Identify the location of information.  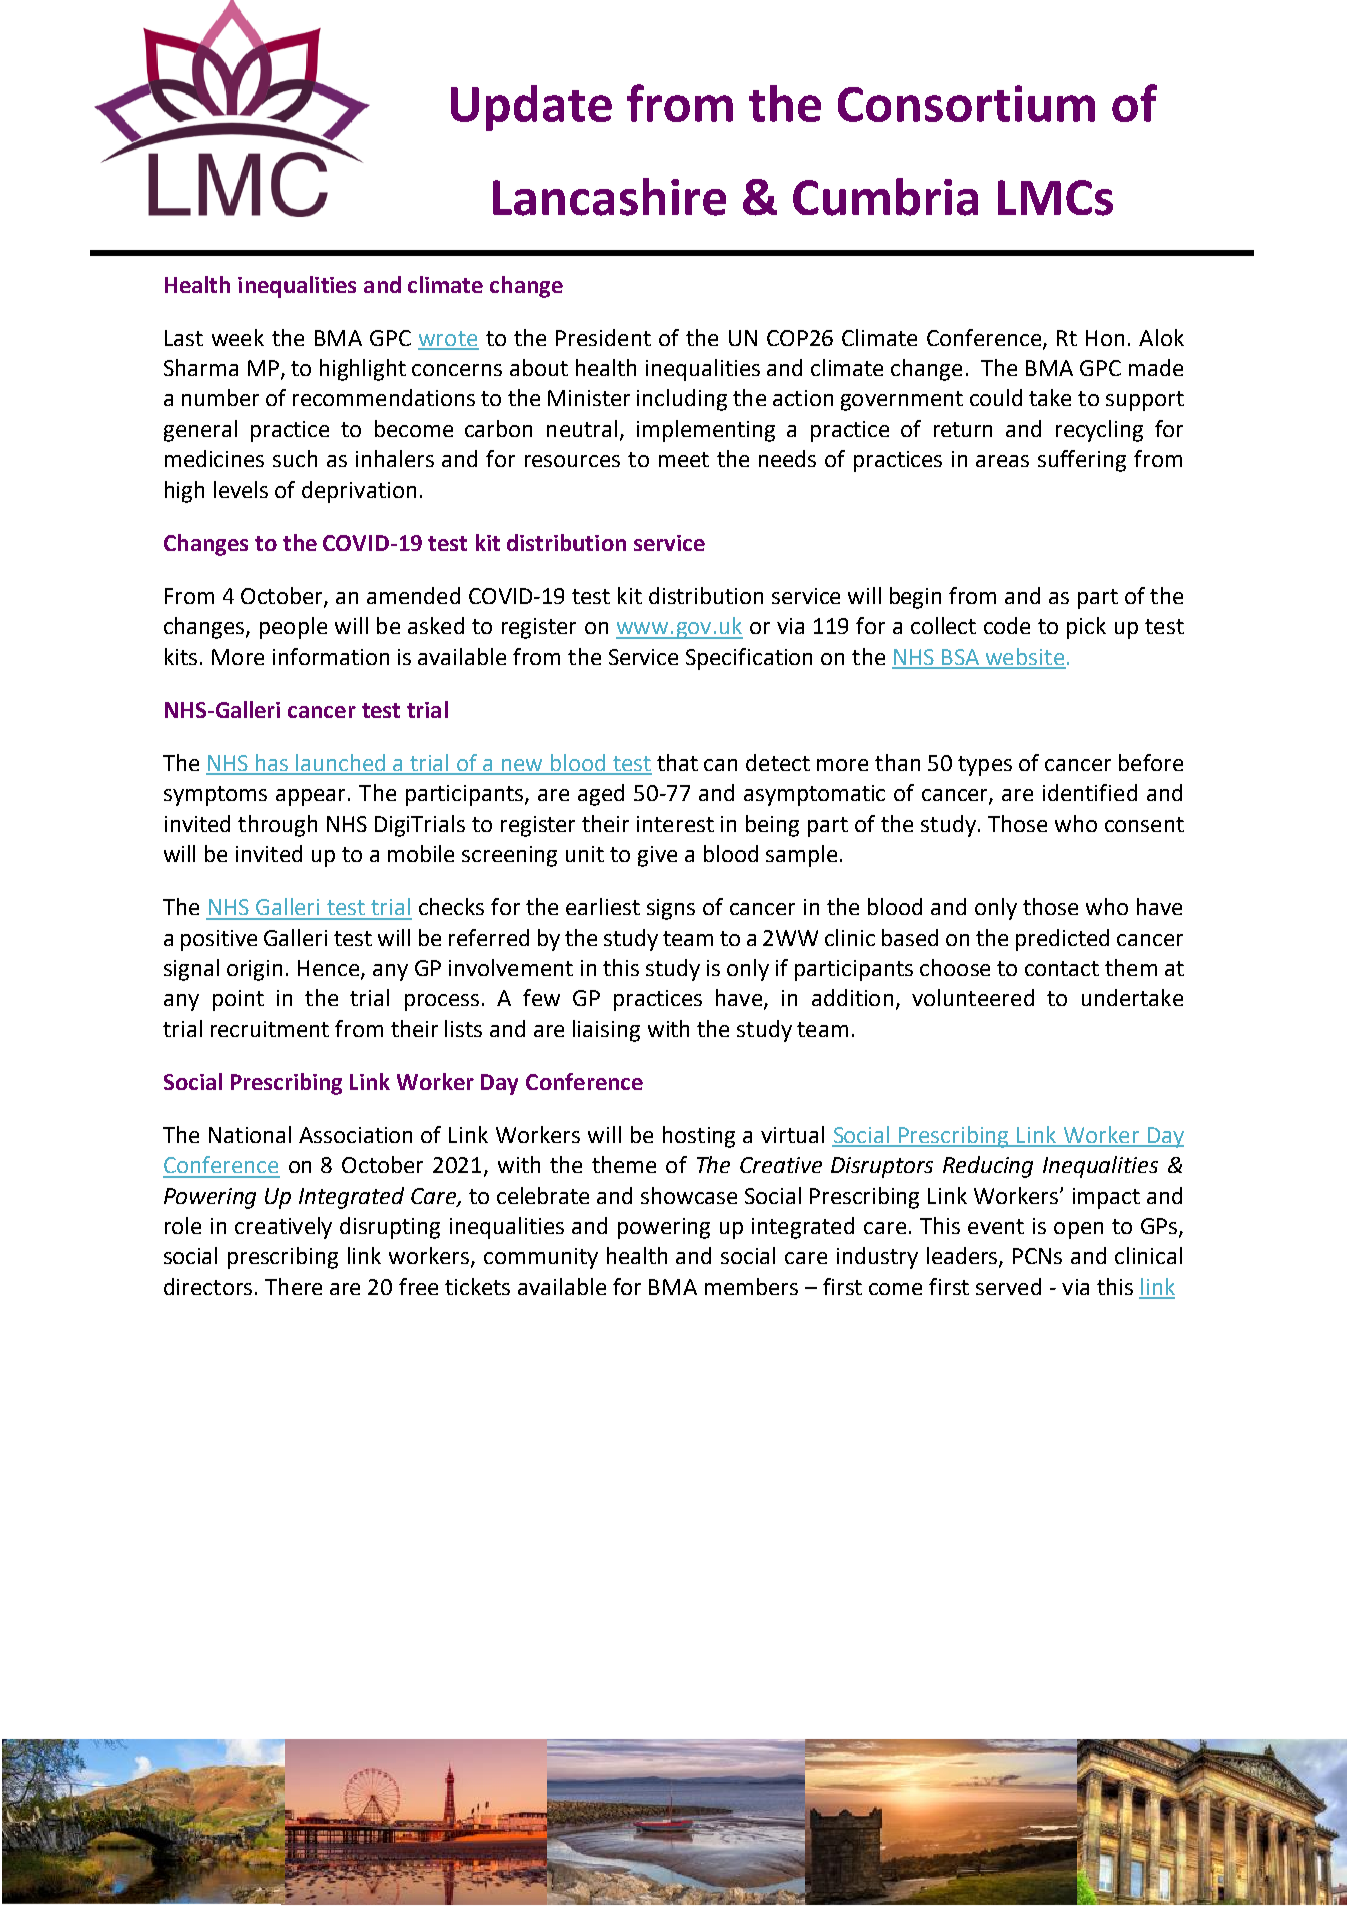
(331, 656).
